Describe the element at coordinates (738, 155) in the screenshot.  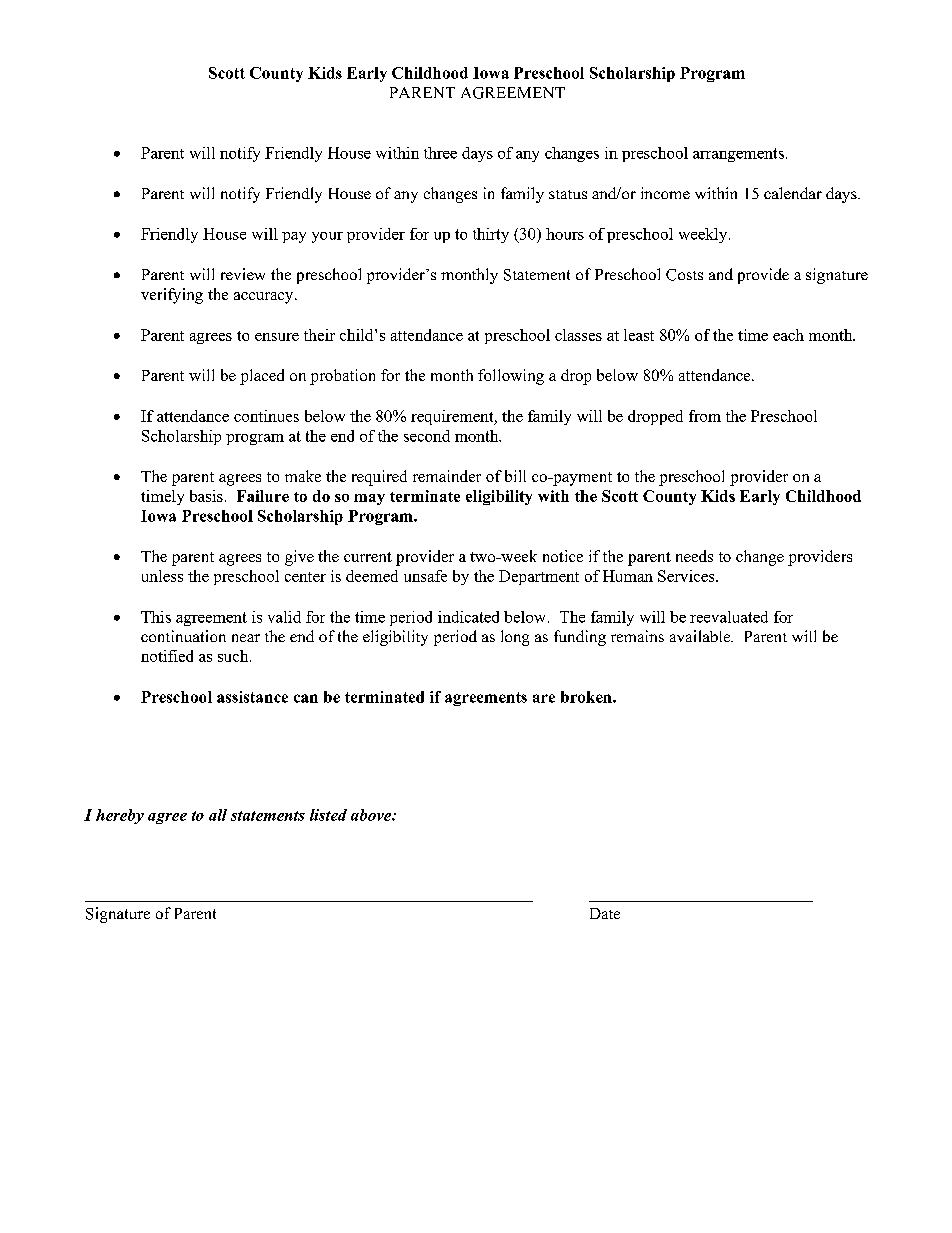
I see `arrangements` at that location.
